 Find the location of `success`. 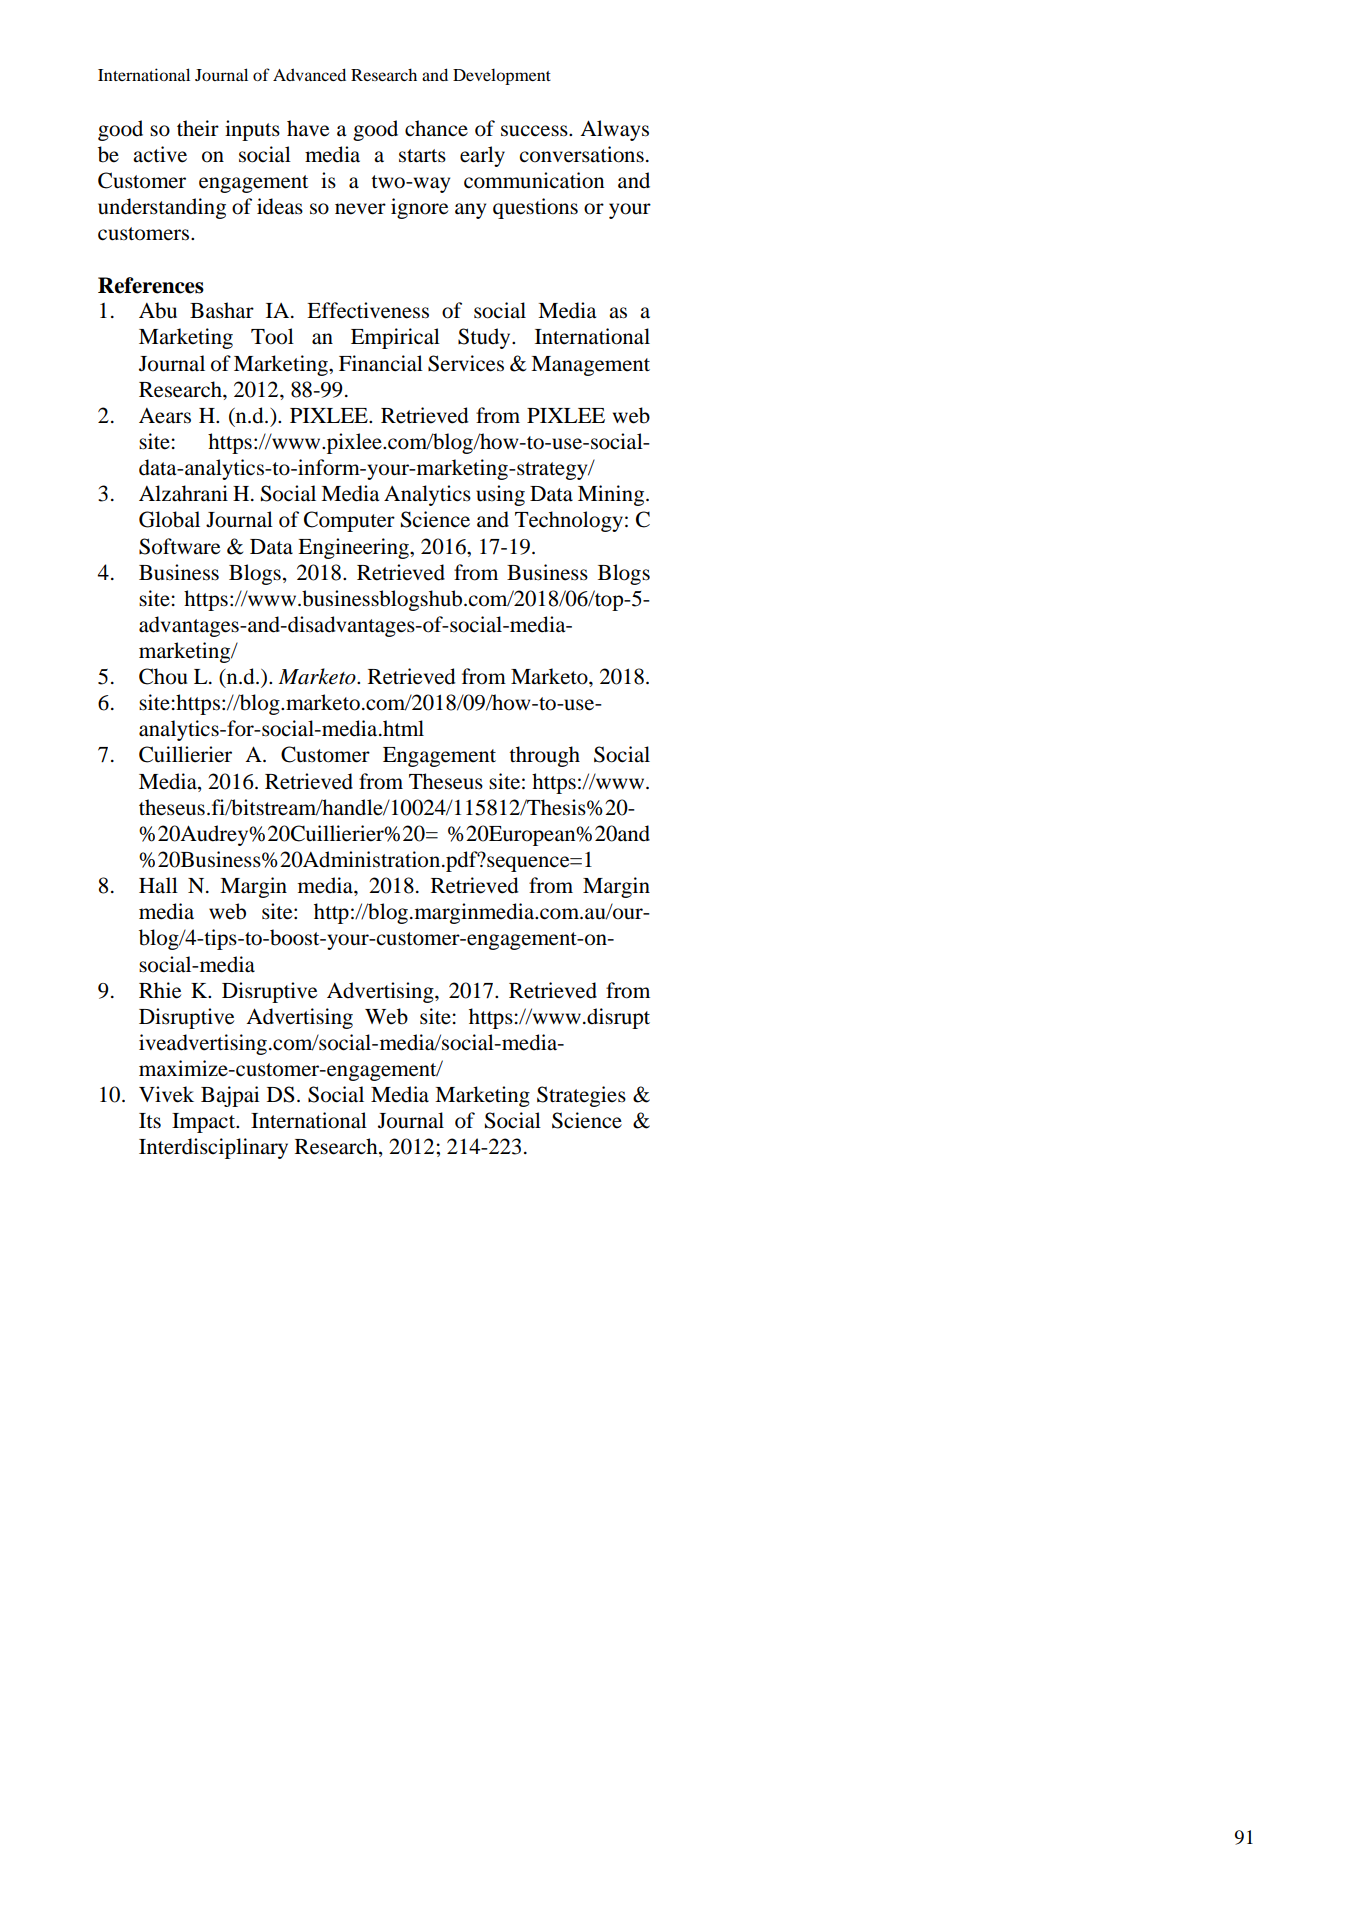

success is located at coordinates (535, 131).
